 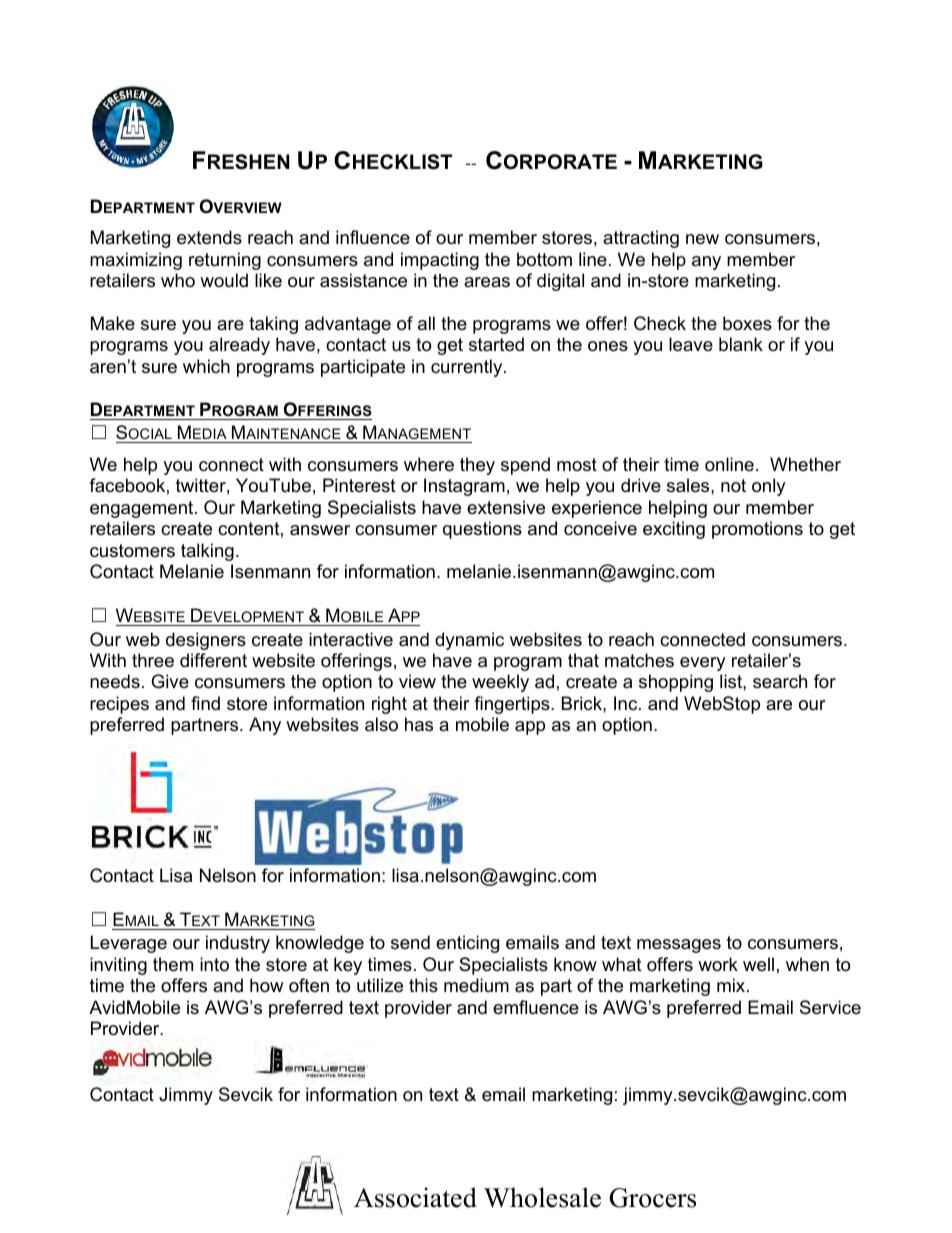 I want to click on areas, so click(x=487, y=282).
